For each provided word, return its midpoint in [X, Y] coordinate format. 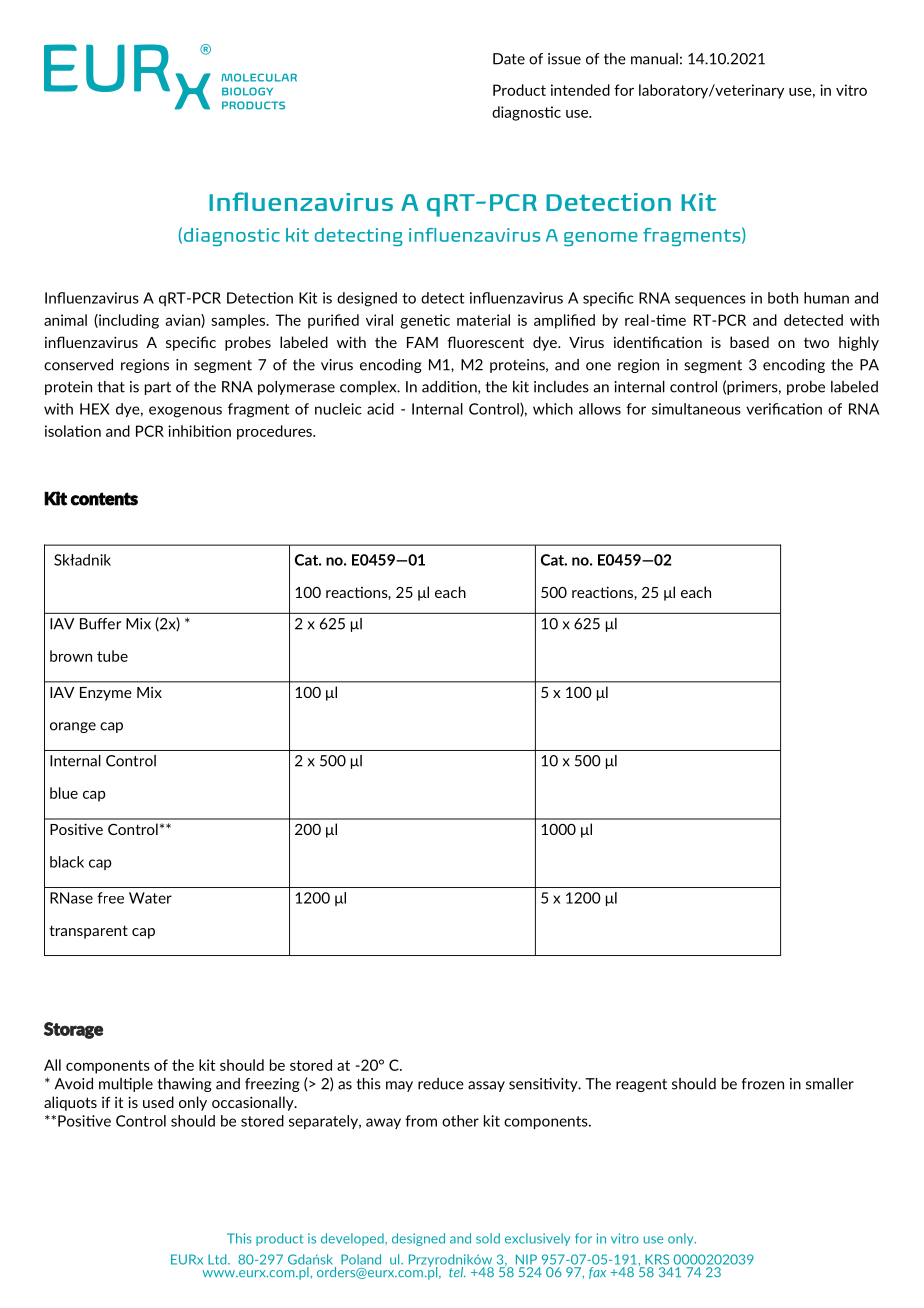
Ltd [218, 1259]
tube [112, 656]
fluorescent [485, 342]
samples [239, 321]
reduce [441, 1084]
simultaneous [696, 409]
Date [509, 59]
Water [150, 898]
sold [488, 1238]
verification [784, 409]
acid [380, 409]
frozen [763, 1084]
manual [654, 59]
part [158, 388]
